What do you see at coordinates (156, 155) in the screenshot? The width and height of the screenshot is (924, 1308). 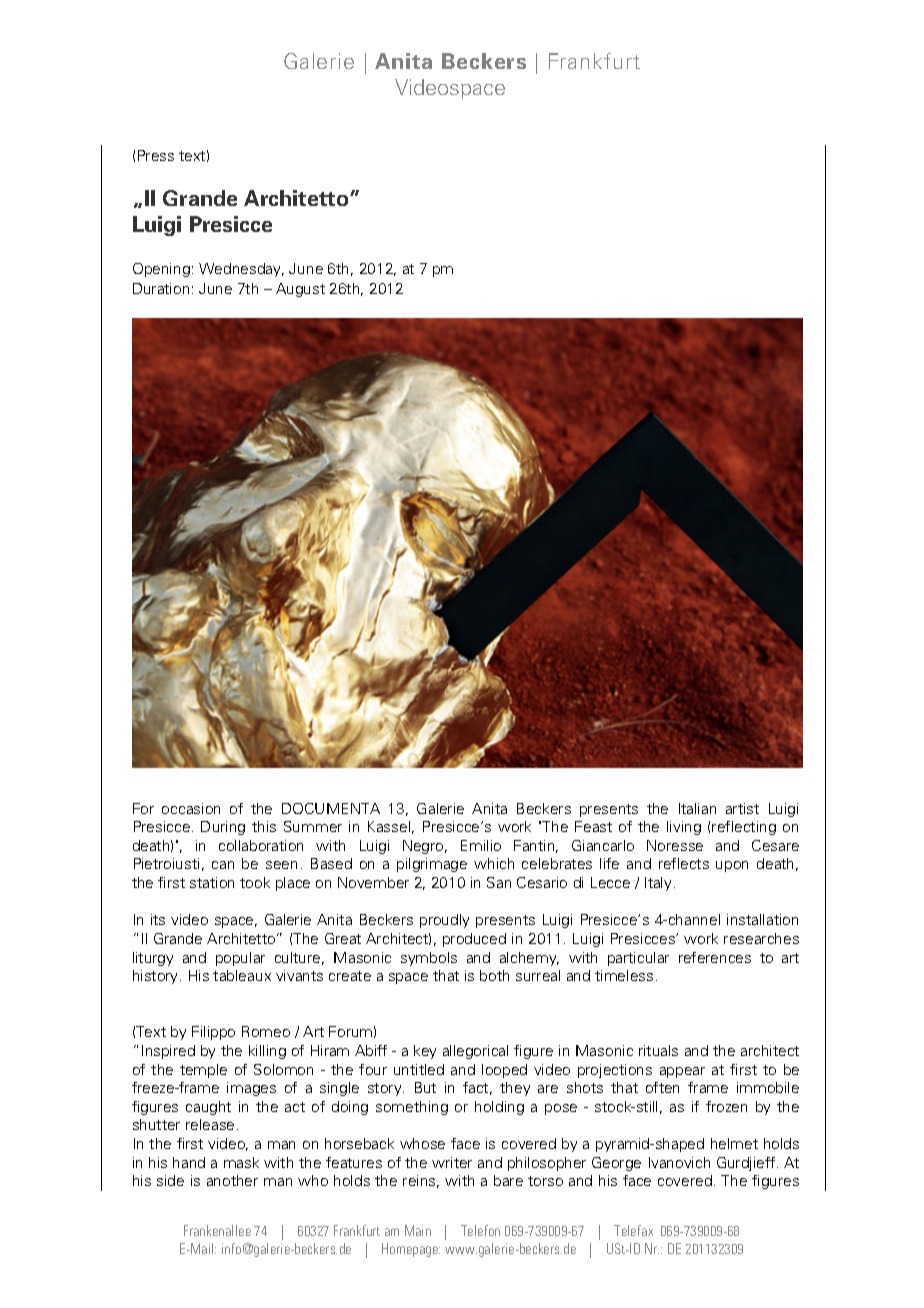 I see `Press` at bounding box center [156, 155].
